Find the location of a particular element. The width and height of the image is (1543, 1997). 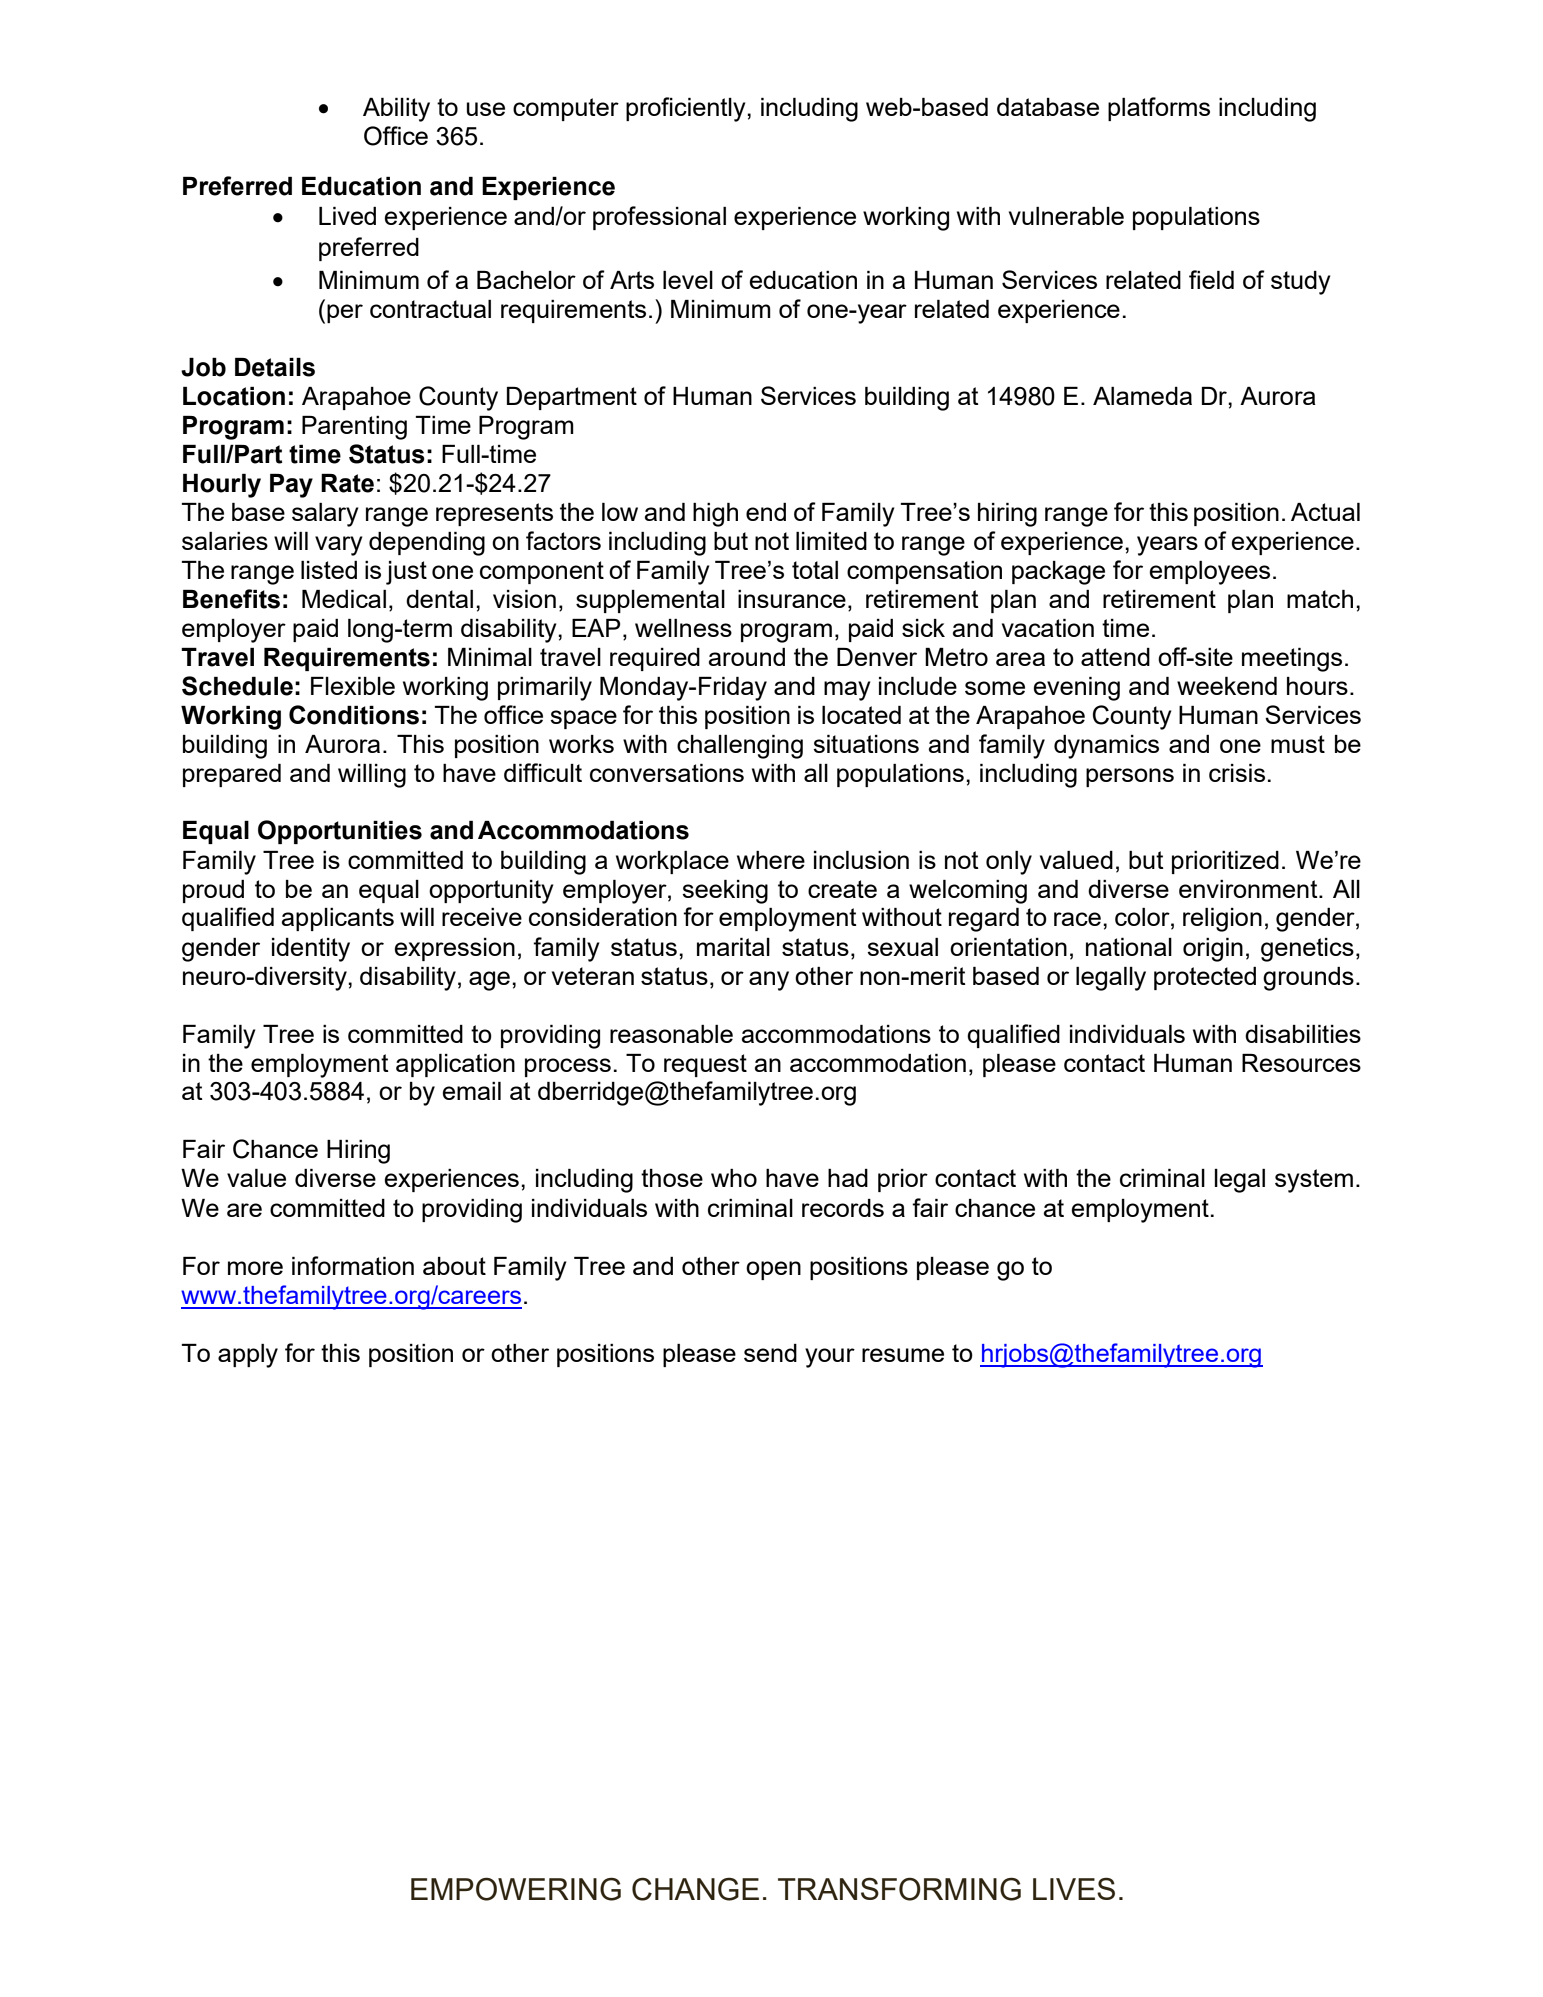

listed is located at coordinates (329, 570).
